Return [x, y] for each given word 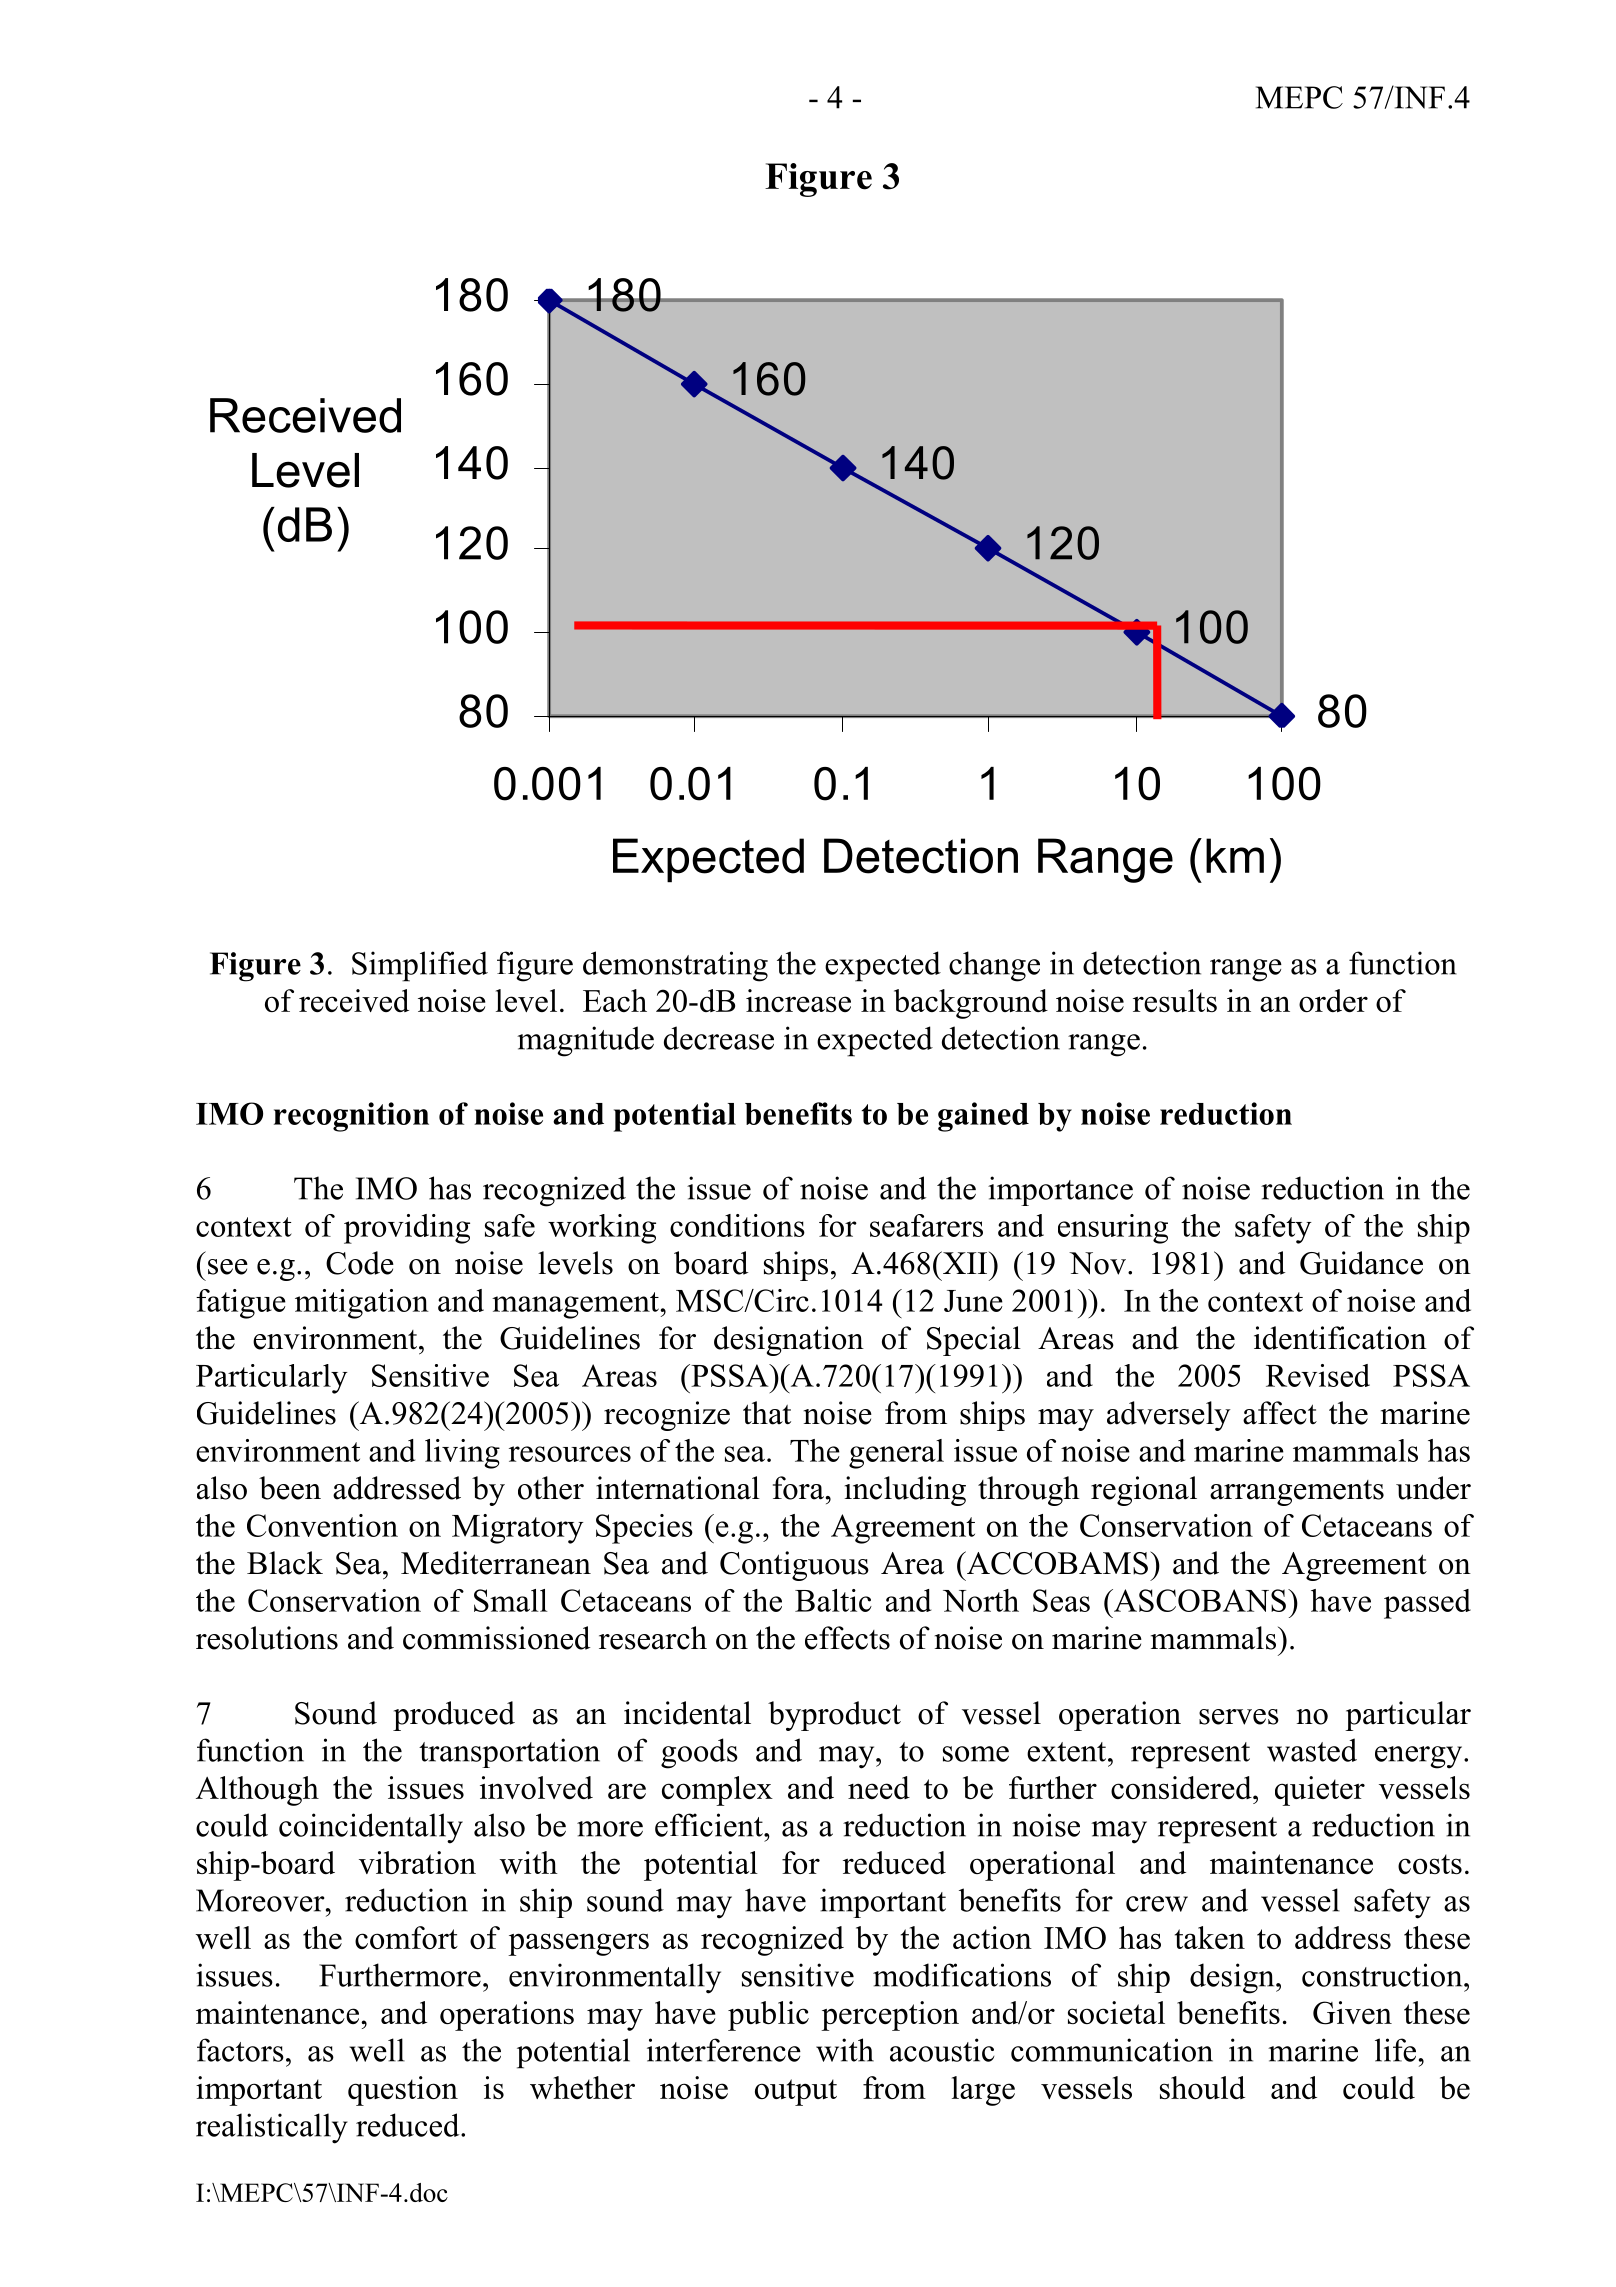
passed [1427, 1604]
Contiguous [794, 1566]
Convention [322, 1525]
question [403, 2091]
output [796, 2092]
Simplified [420, 966]
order [1333, 1000]
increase [798, 1000]
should [1202, 2087]
